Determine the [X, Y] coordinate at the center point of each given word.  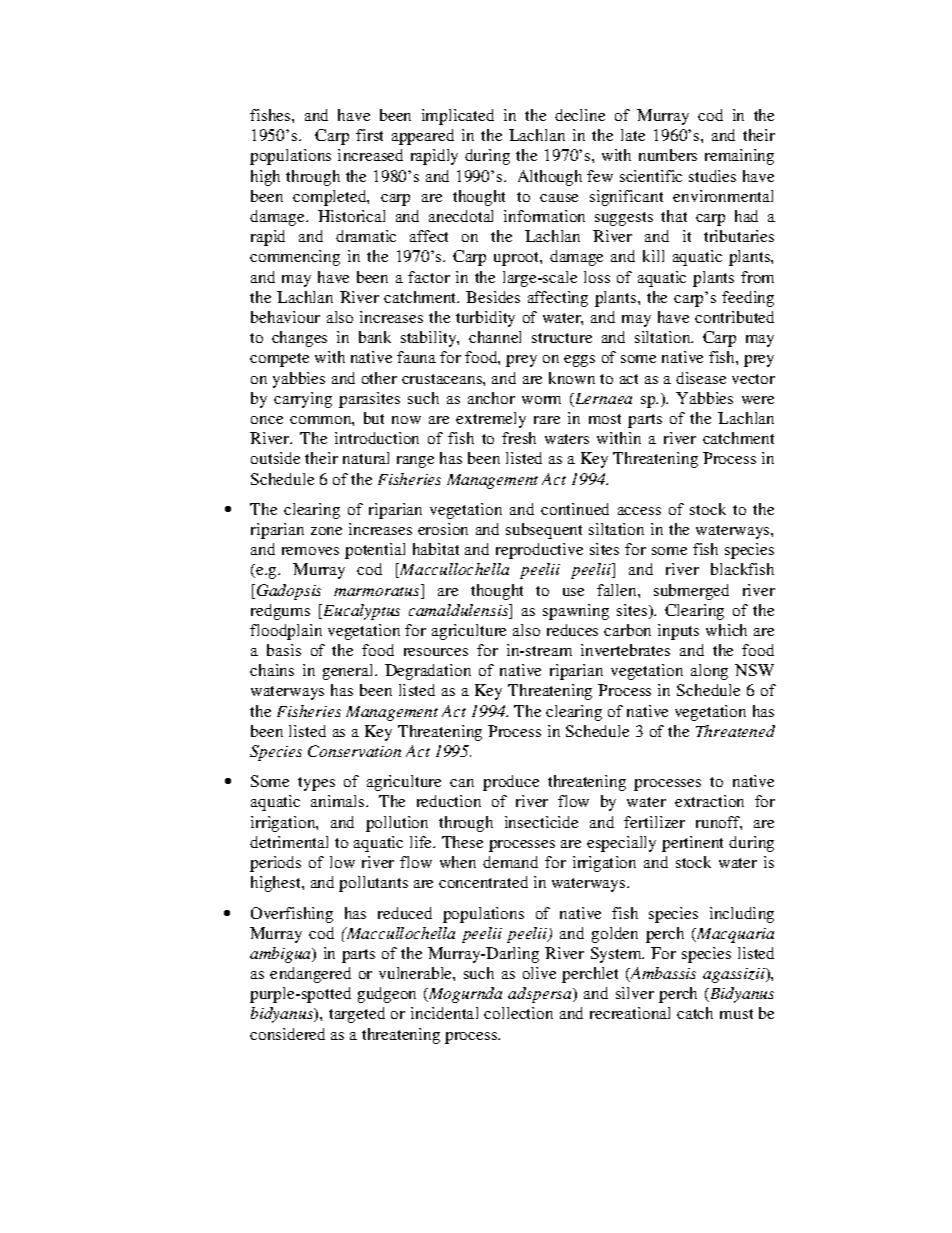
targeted [357, 1015]
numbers [668, 155]
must [736, 1014]
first [369, 135]
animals [339, 801]
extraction [709, 801]
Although [550, 178]
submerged [691, 592]
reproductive [539, 551]
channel [495, 337]
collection [518, 1013]
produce [511, 783]
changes [299, 339]
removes [310, 551]
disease [701, 378]
